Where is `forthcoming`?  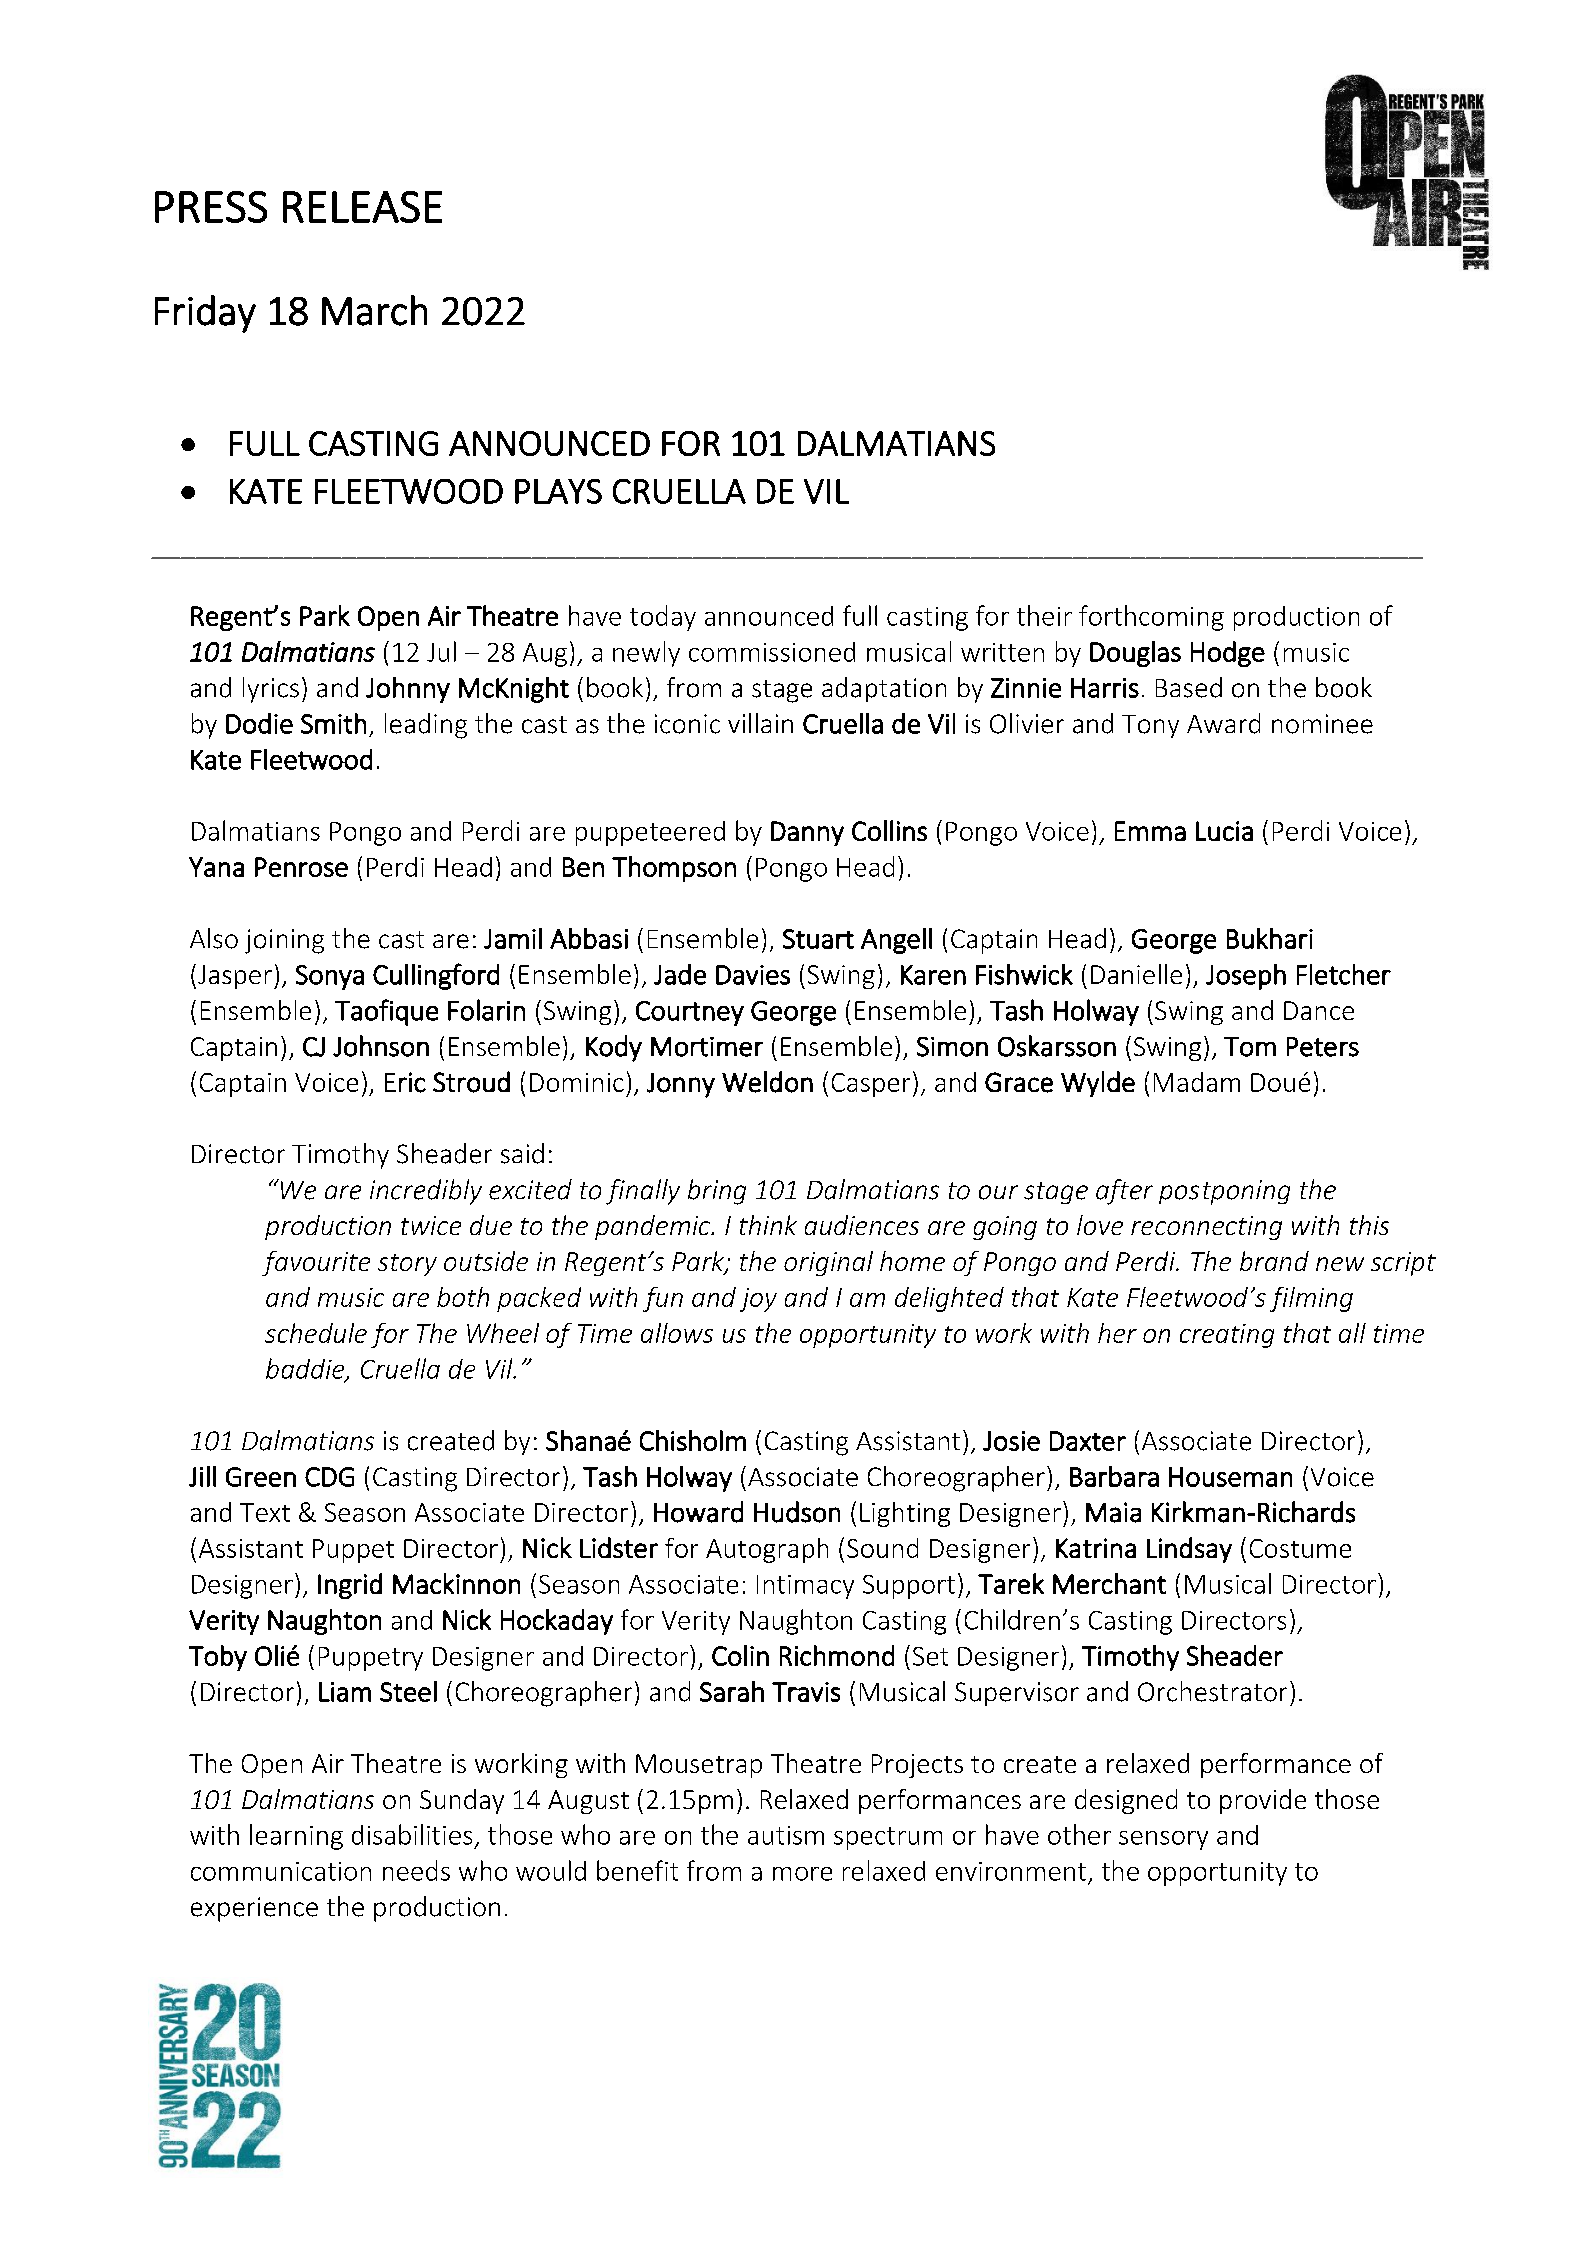
forthcoming is located at coordinates (1151, 618).
